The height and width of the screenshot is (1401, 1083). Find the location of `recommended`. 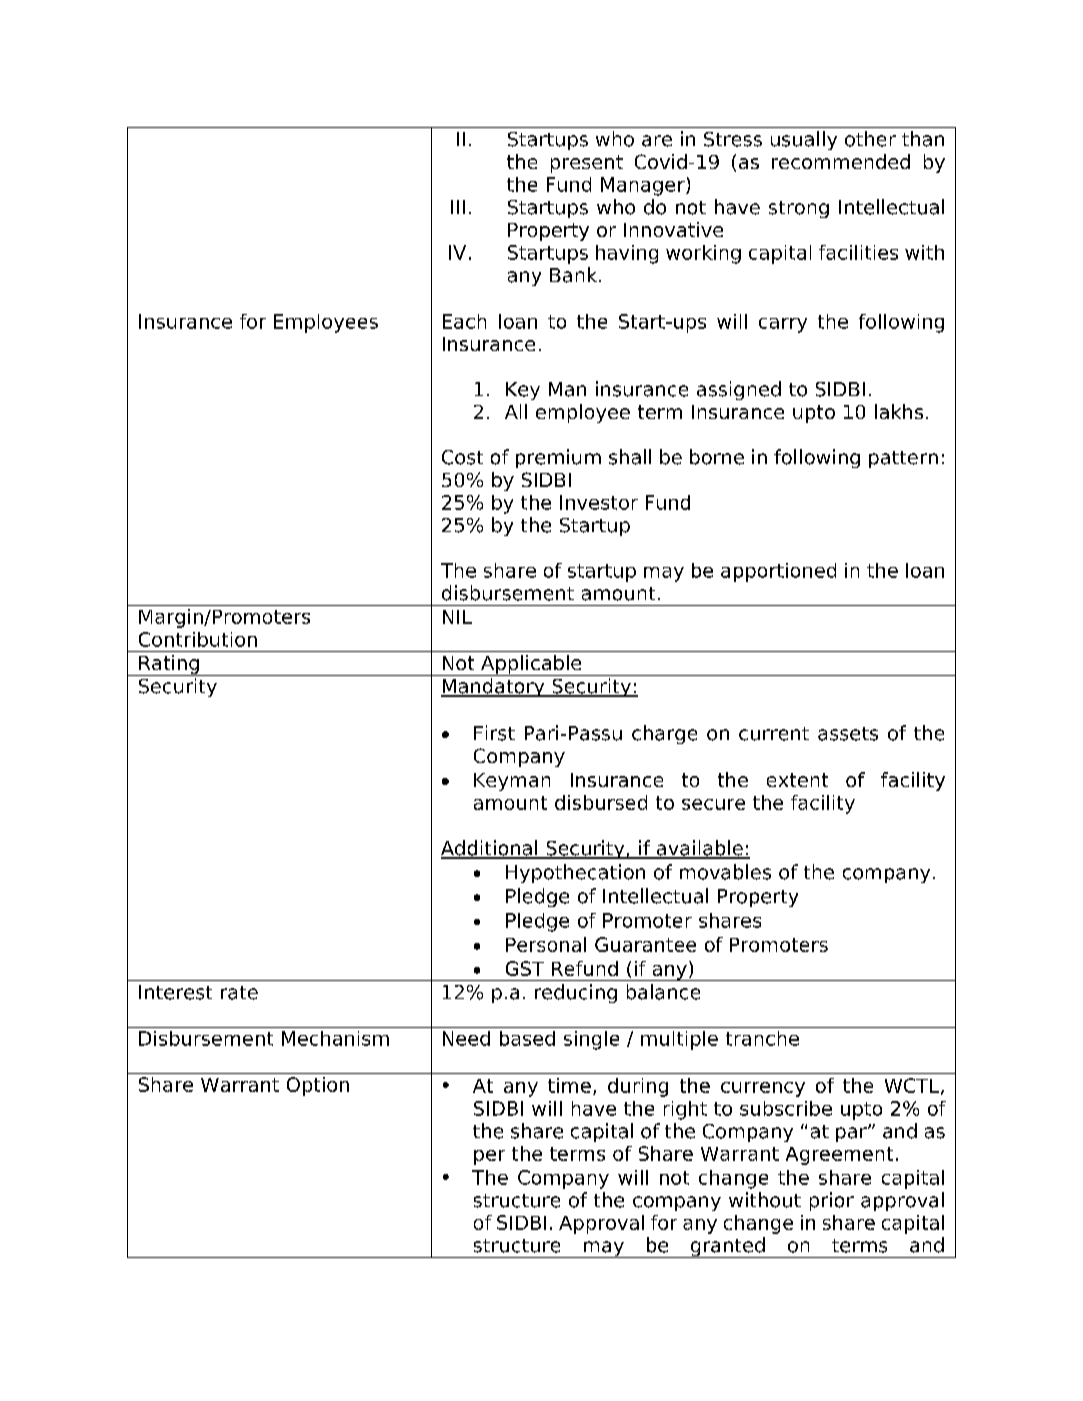

recommended is located at coordinates (841, 161).
